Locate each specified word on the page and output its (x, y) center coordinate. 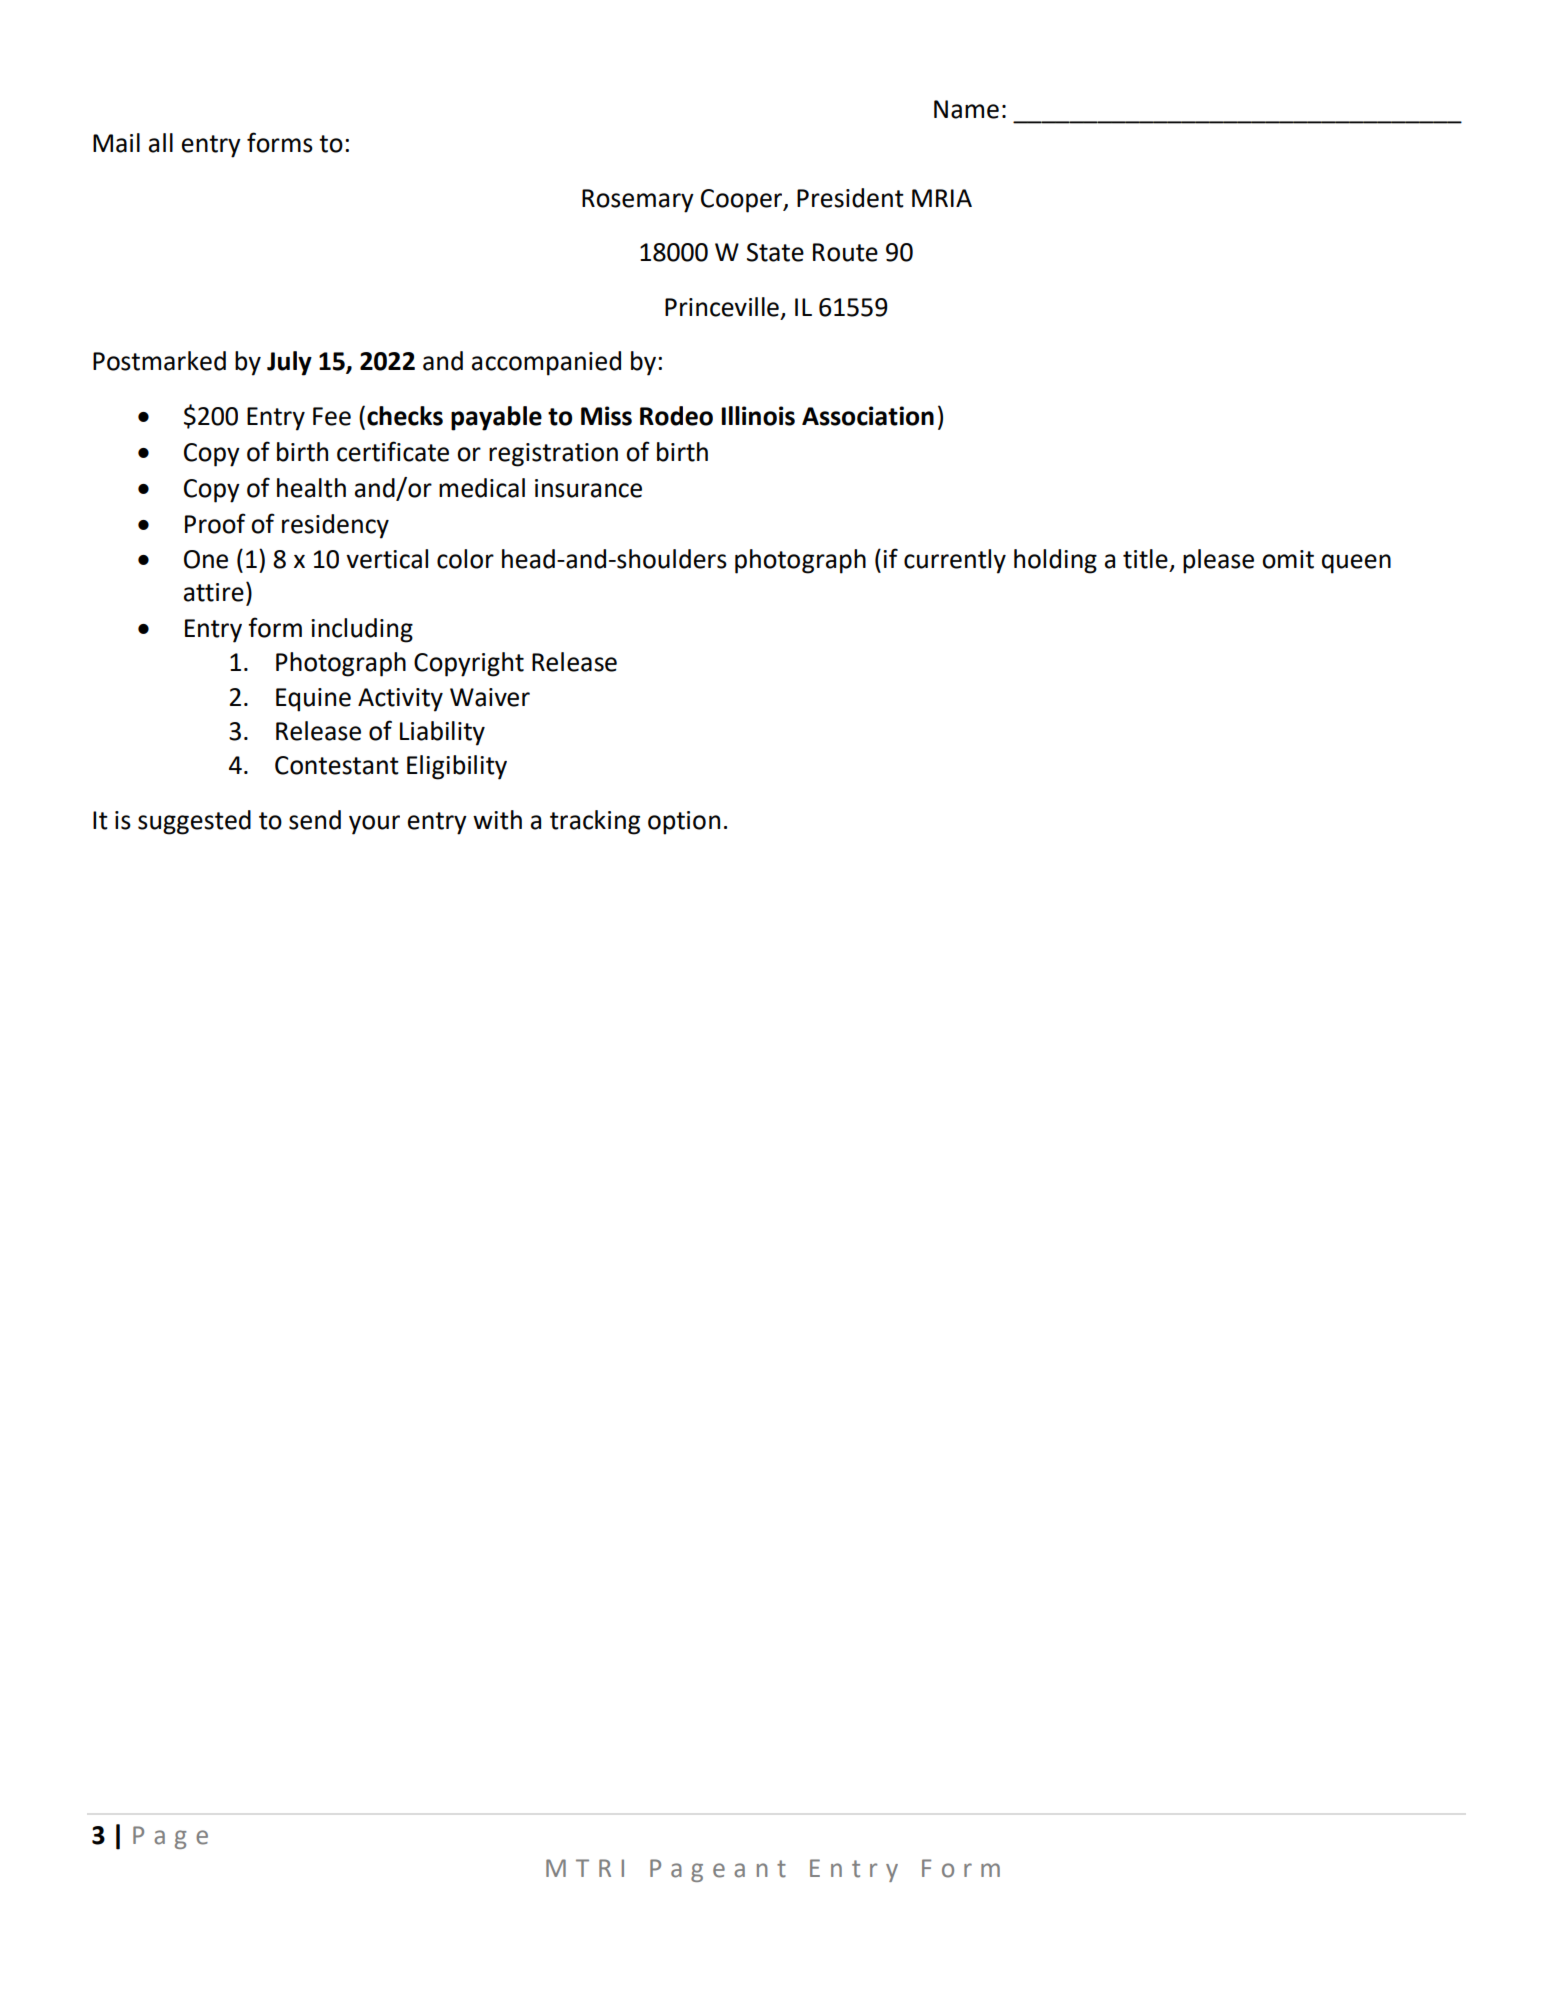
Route (845, 252)
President (850, 198)
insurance (588, 488)
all (161, 143)
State (775, 252)
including (362, 630)
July (289, 363)
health (311, 488)
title (1145, 559)
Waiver (490, 697)
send (315, 820)
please (1218, 561)
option (684, 823)
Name (966, 109)
